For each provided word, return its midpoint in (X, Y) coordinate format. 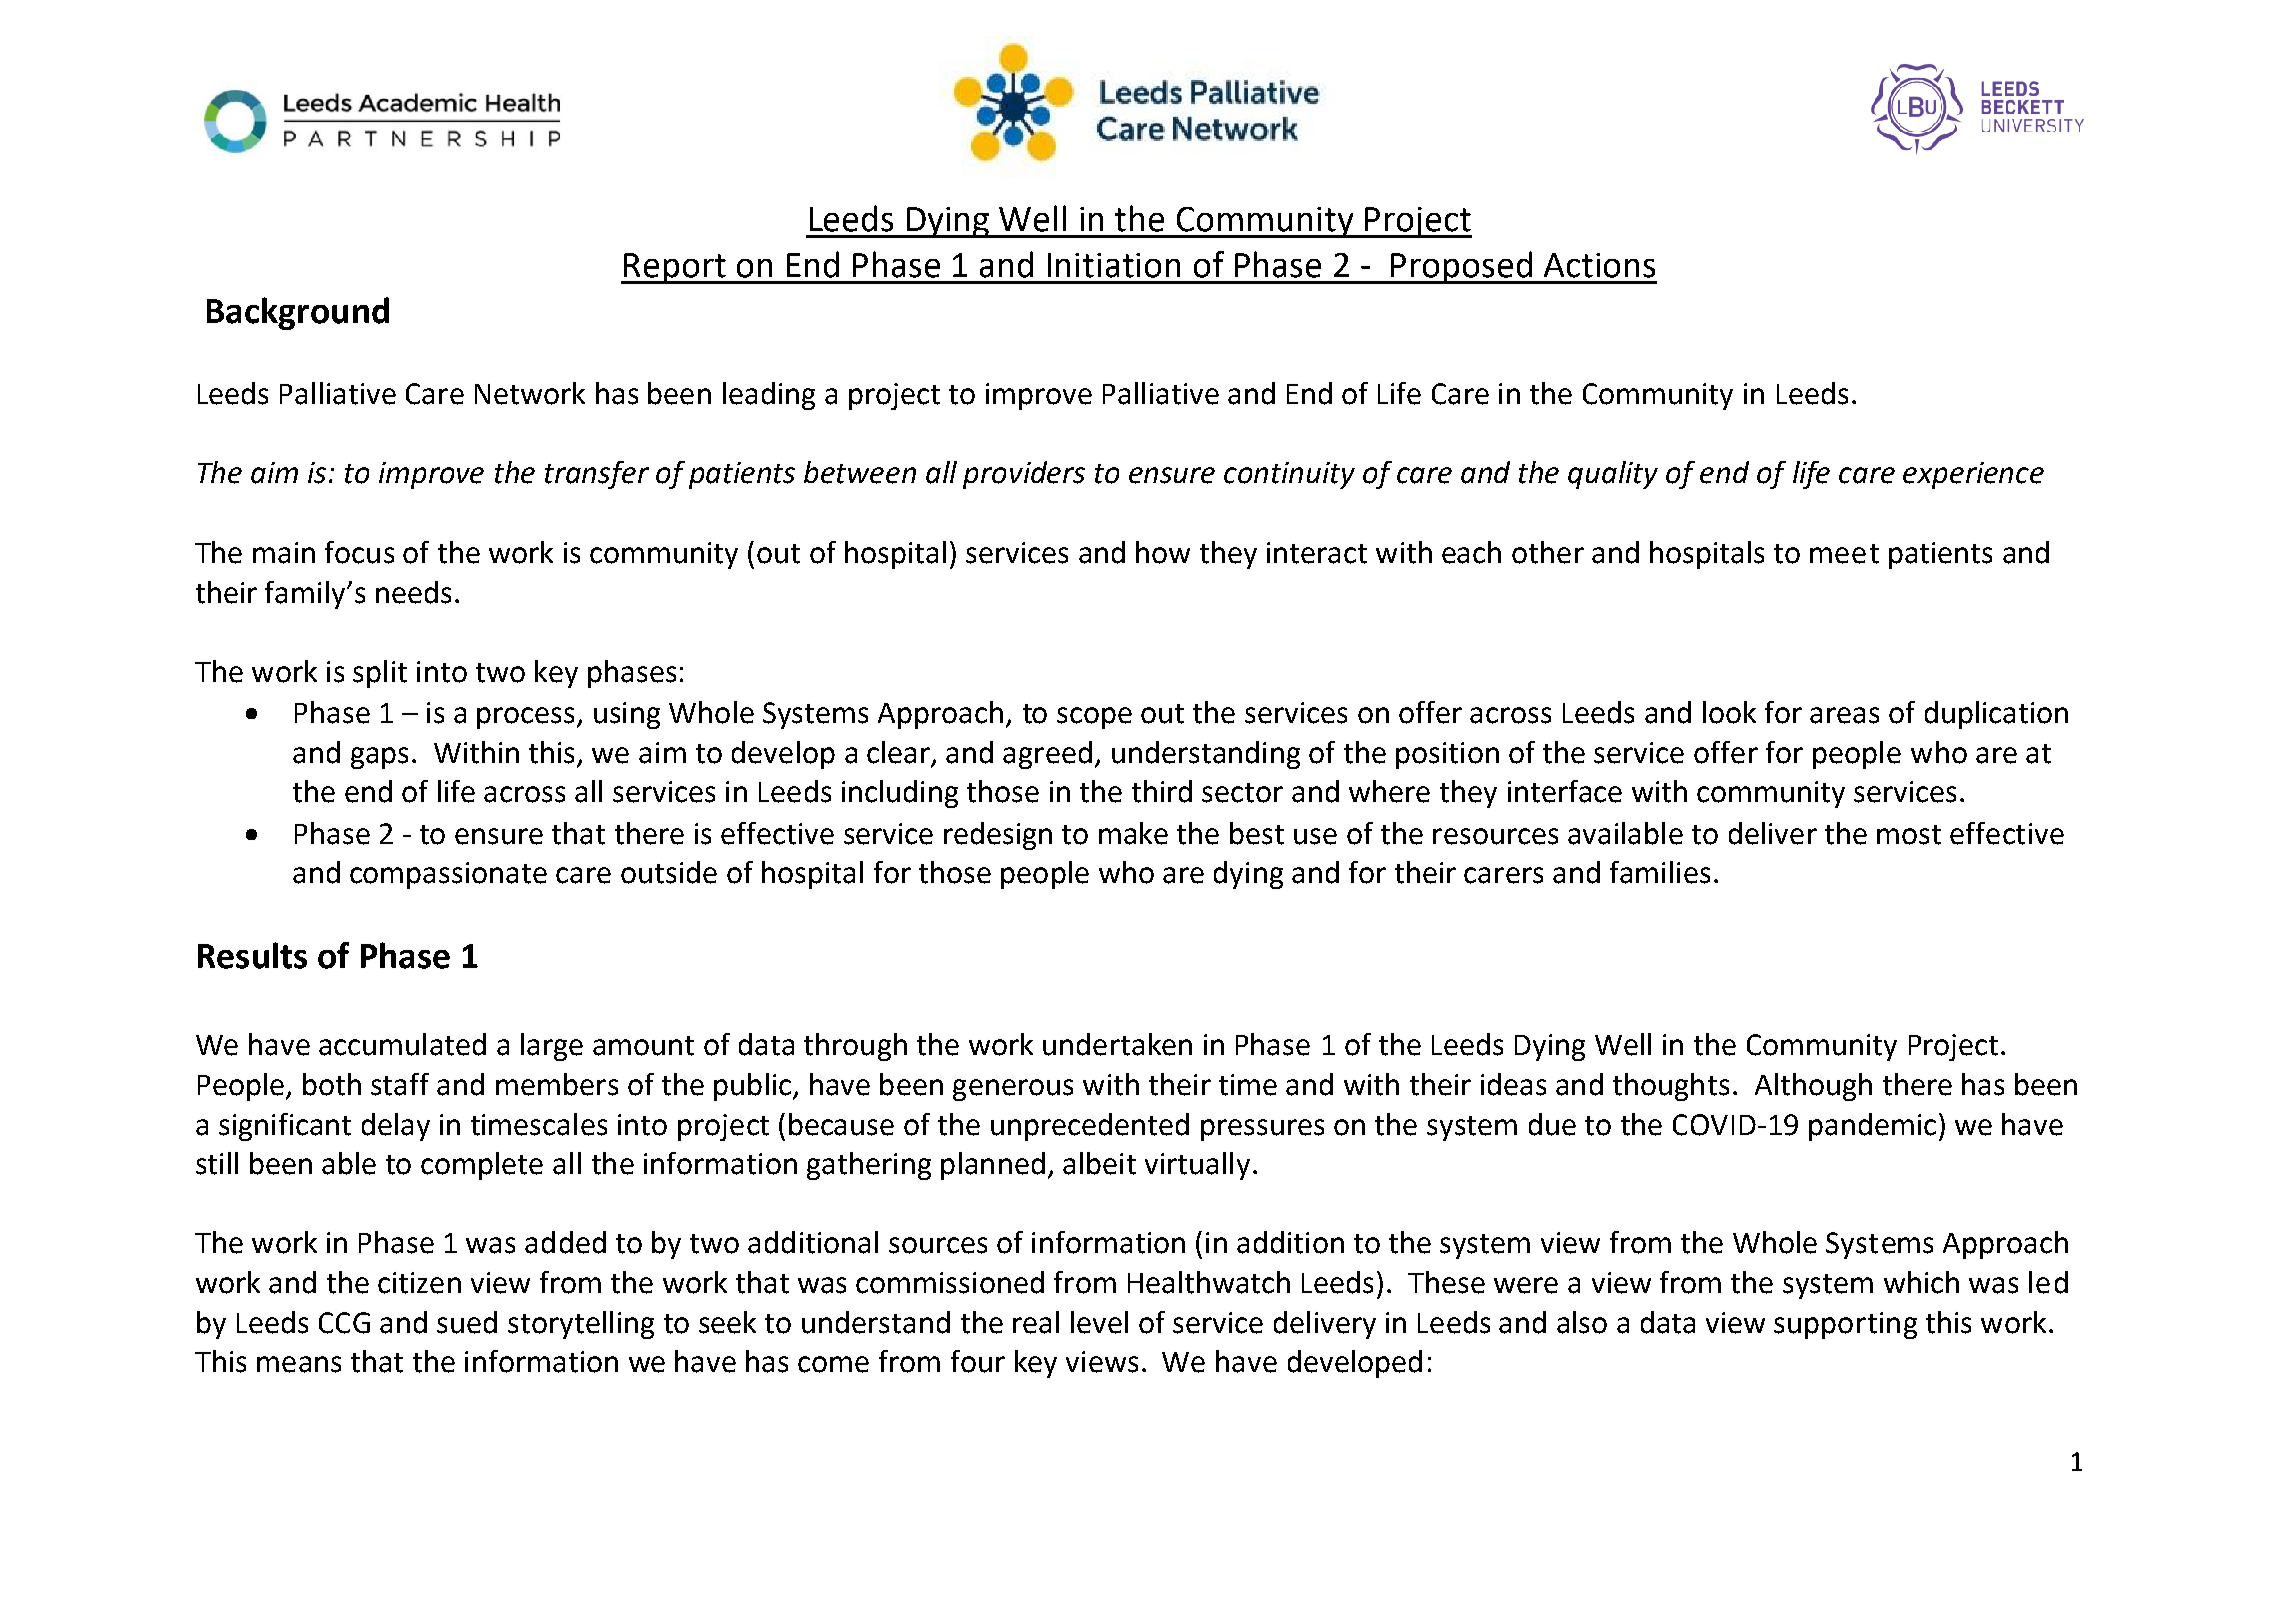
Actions (1599, 265)
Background (298, 313)
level (1099, 1322)
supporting (1845, 1325)
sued (467, 1322)
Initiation (1114, 265)
